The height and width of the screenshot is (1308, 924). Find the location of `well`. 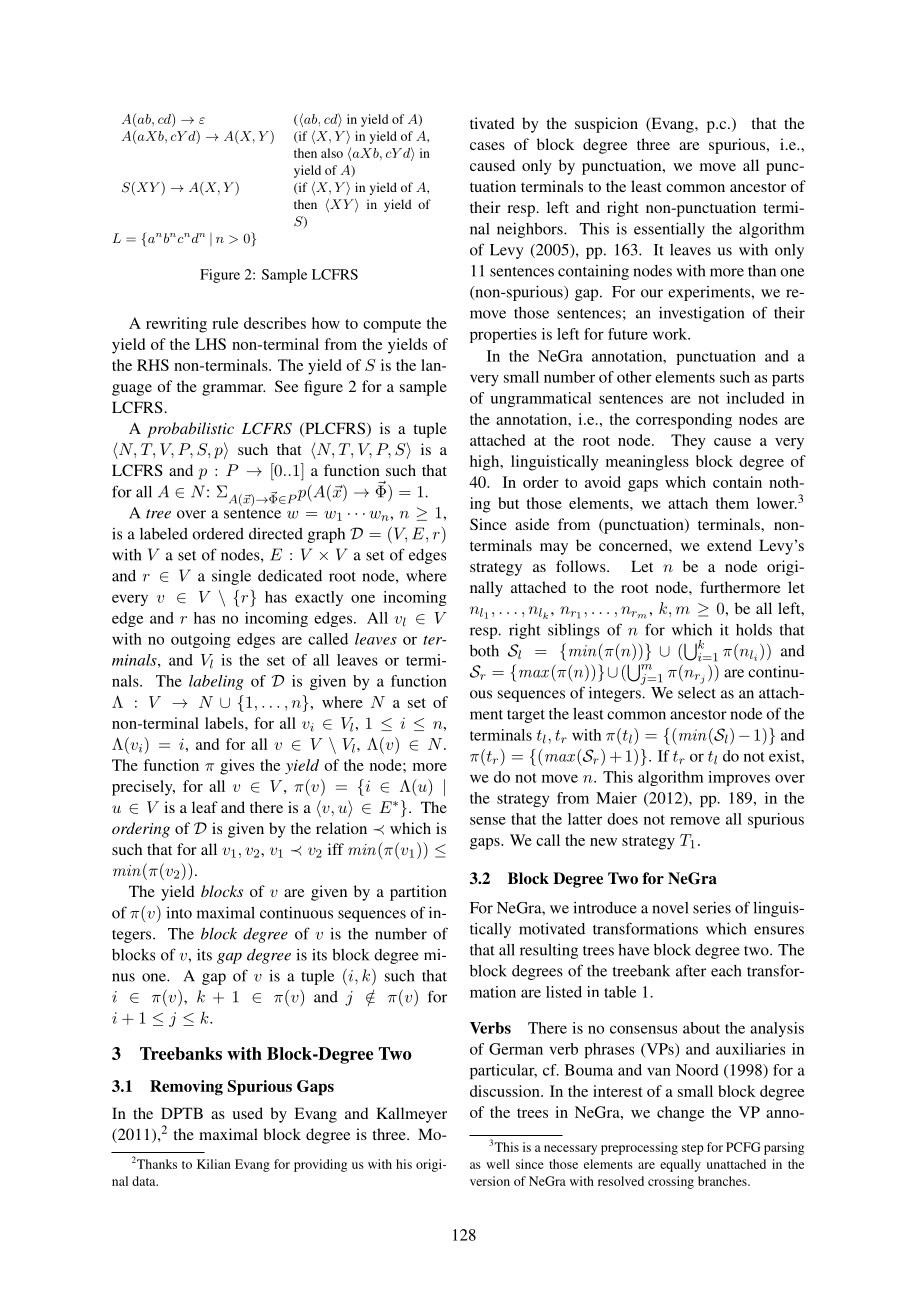

well is located at coordinates (498, 1164).
